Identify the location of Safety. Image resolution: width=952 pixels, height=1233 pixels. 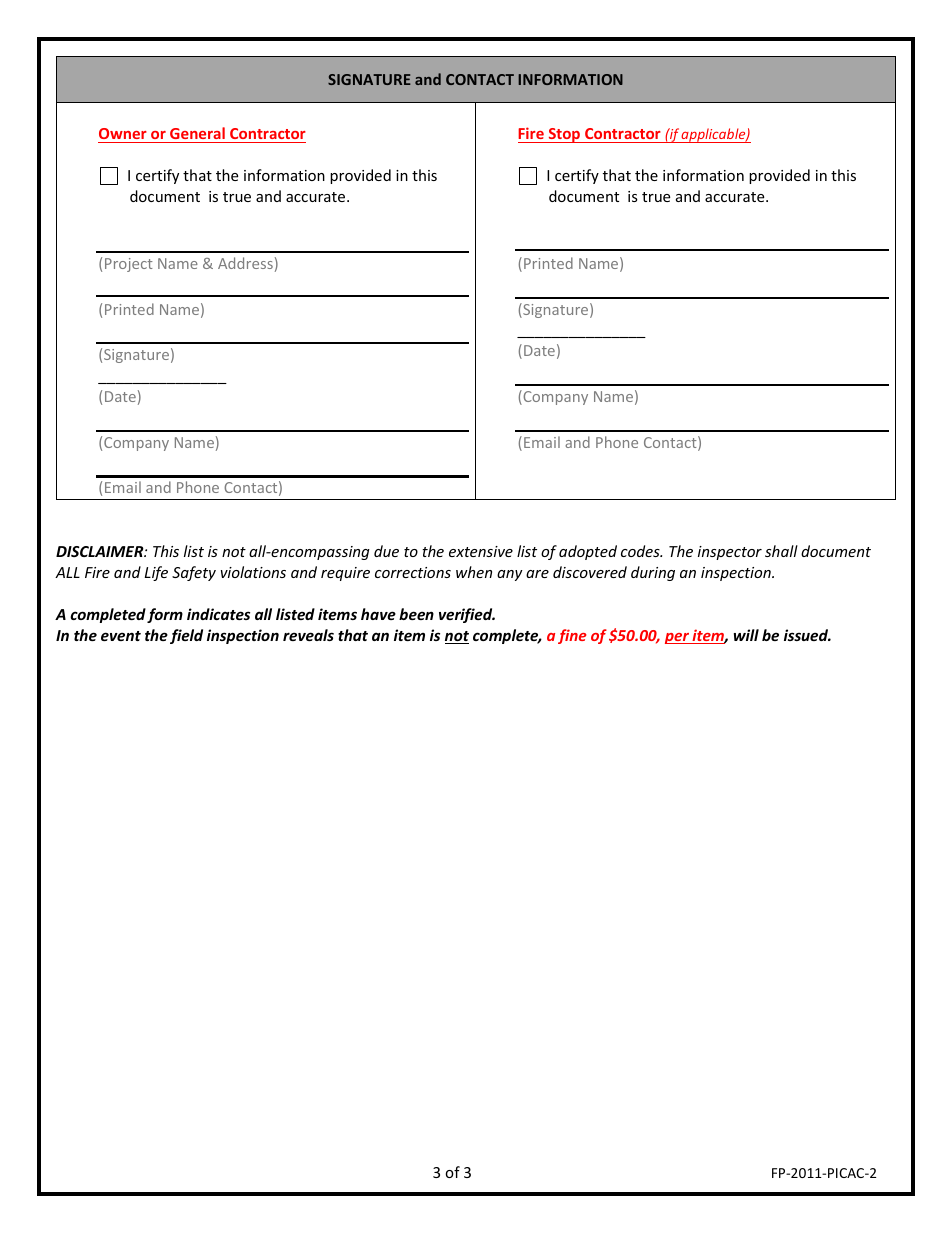
(194, 573).
